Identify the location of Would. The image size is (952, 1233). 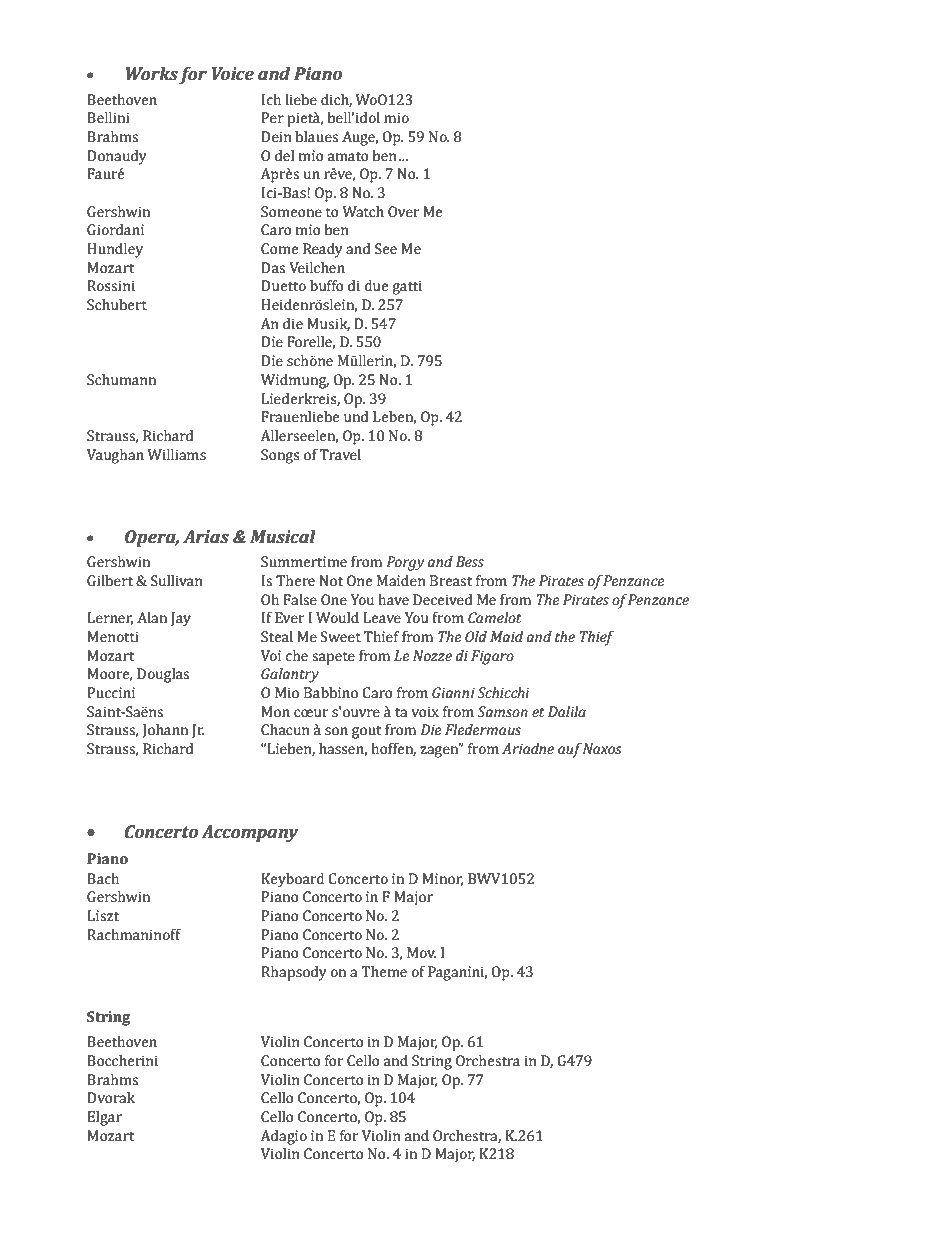
(337, 617).
